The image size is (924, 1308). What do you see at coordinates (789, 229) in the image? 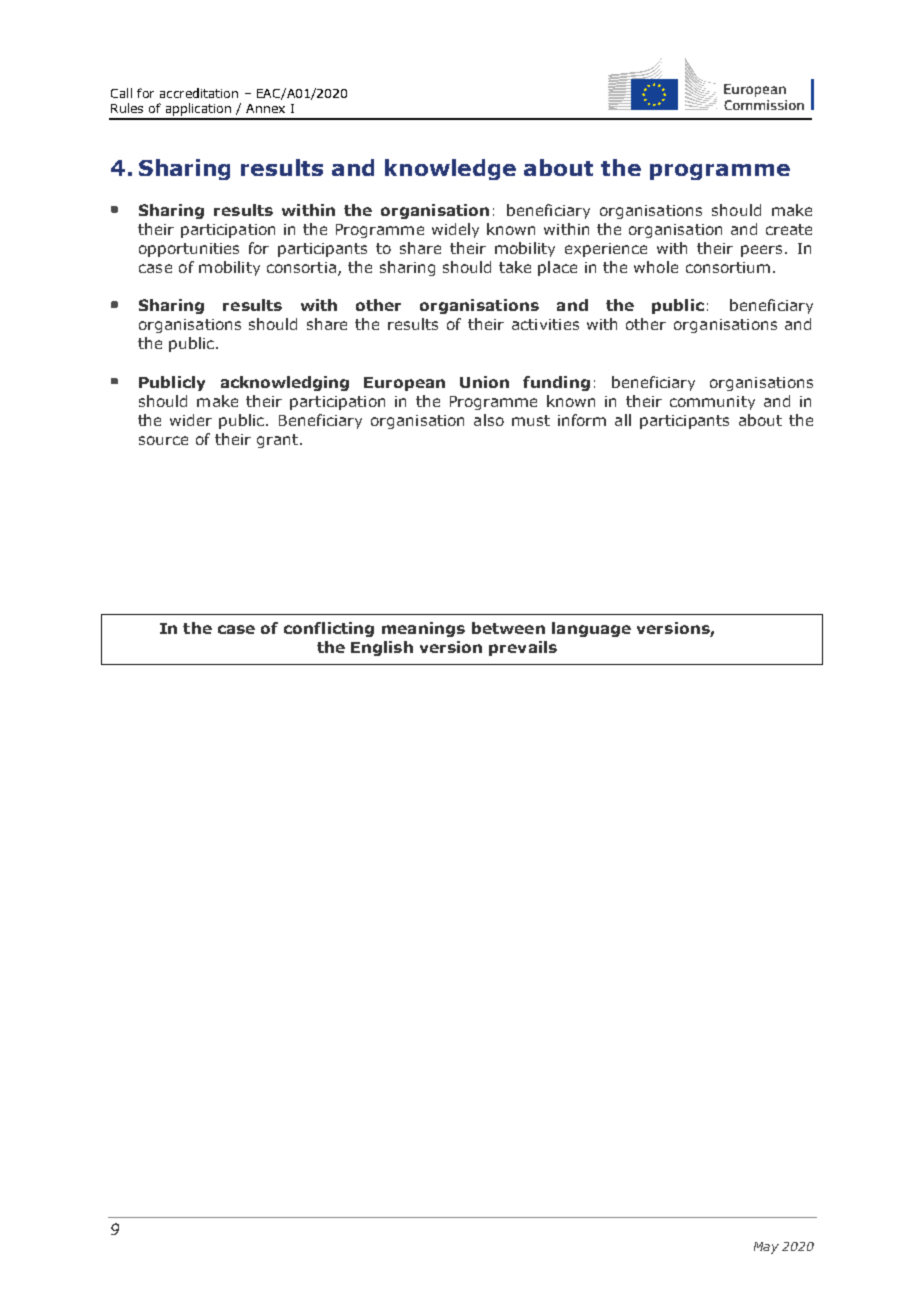
I see `create` at bounding box center [789, 229].
